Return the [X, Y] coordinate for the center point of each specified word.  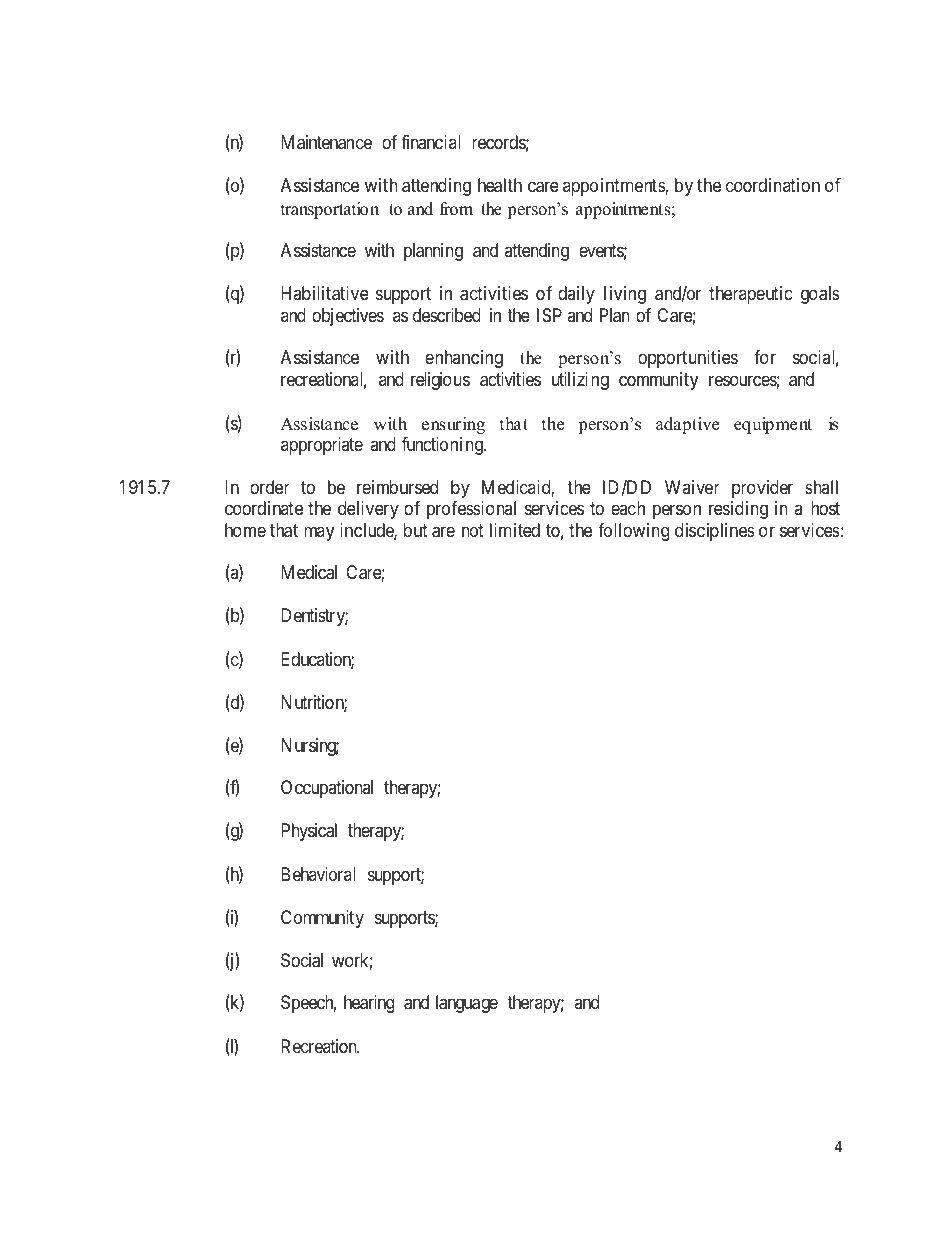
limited [515, 530]
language [467, 1004]
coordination [773, 185]
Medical [309, 572]
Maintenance [326, 142]
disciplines [715, 532]
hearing [369, 1004]
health [500, 185]
